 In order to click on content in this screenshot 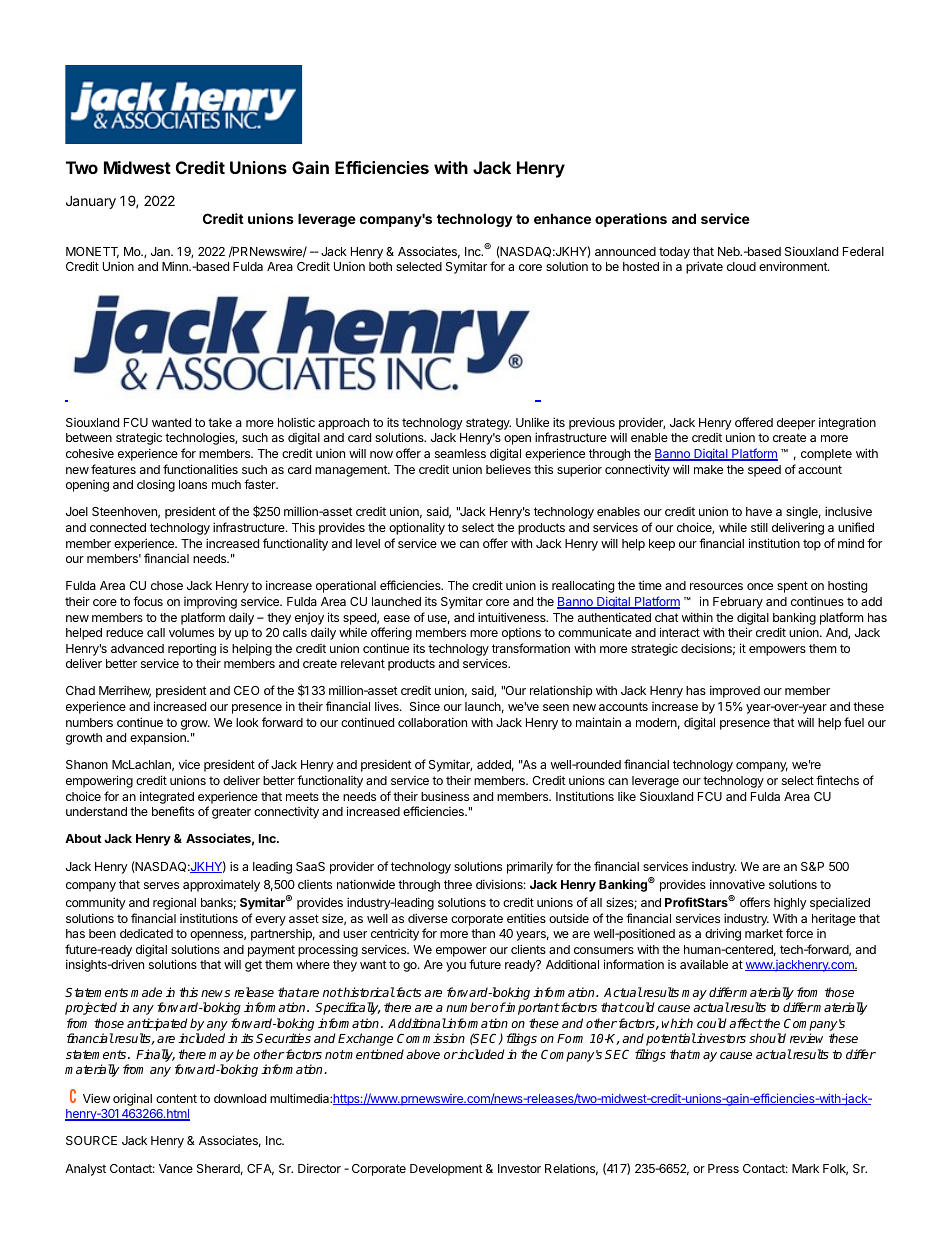, I will do `click(176, 1098)`.
